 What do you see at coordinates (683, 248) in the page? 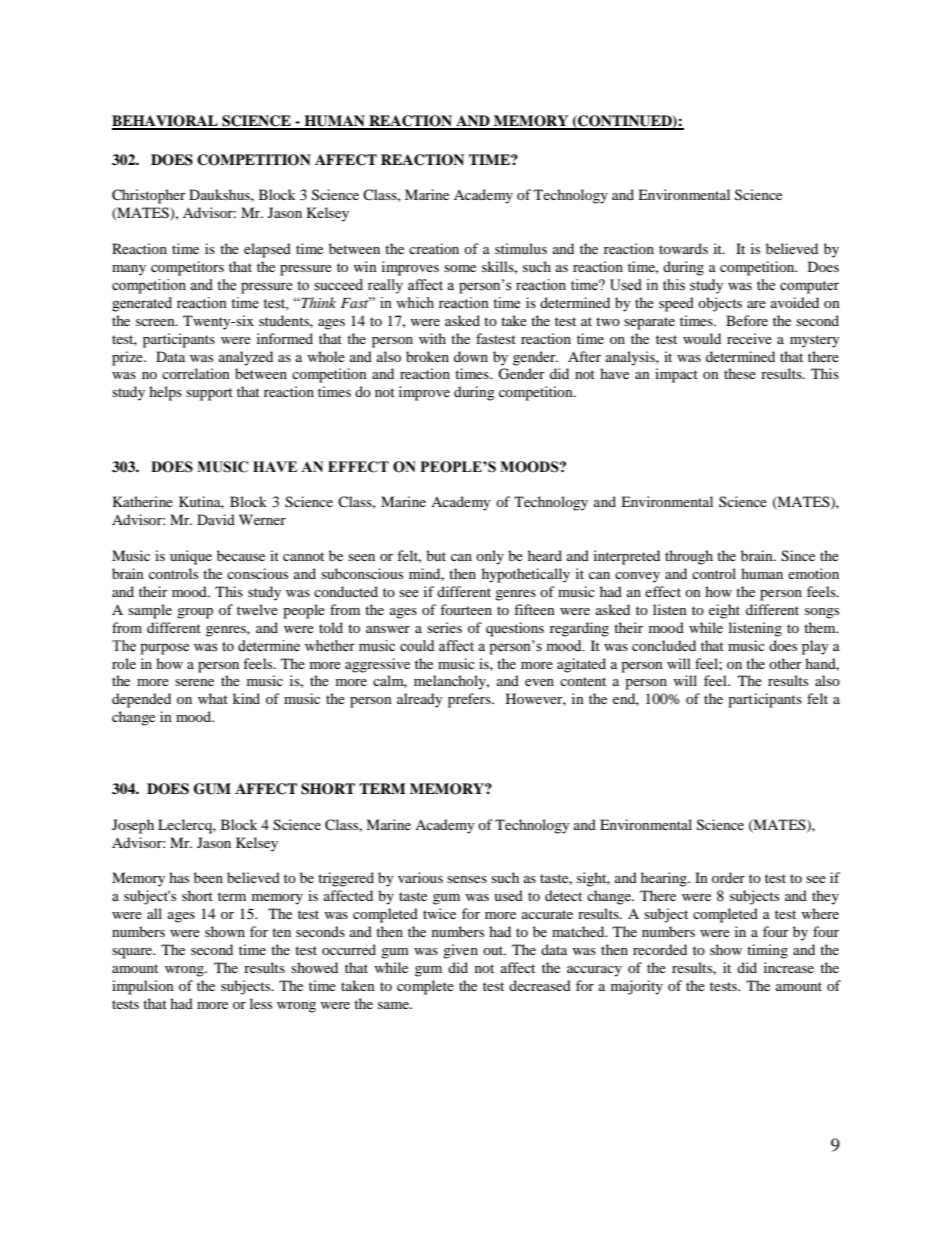
I see `towards` at bounding box center [683, 248].
